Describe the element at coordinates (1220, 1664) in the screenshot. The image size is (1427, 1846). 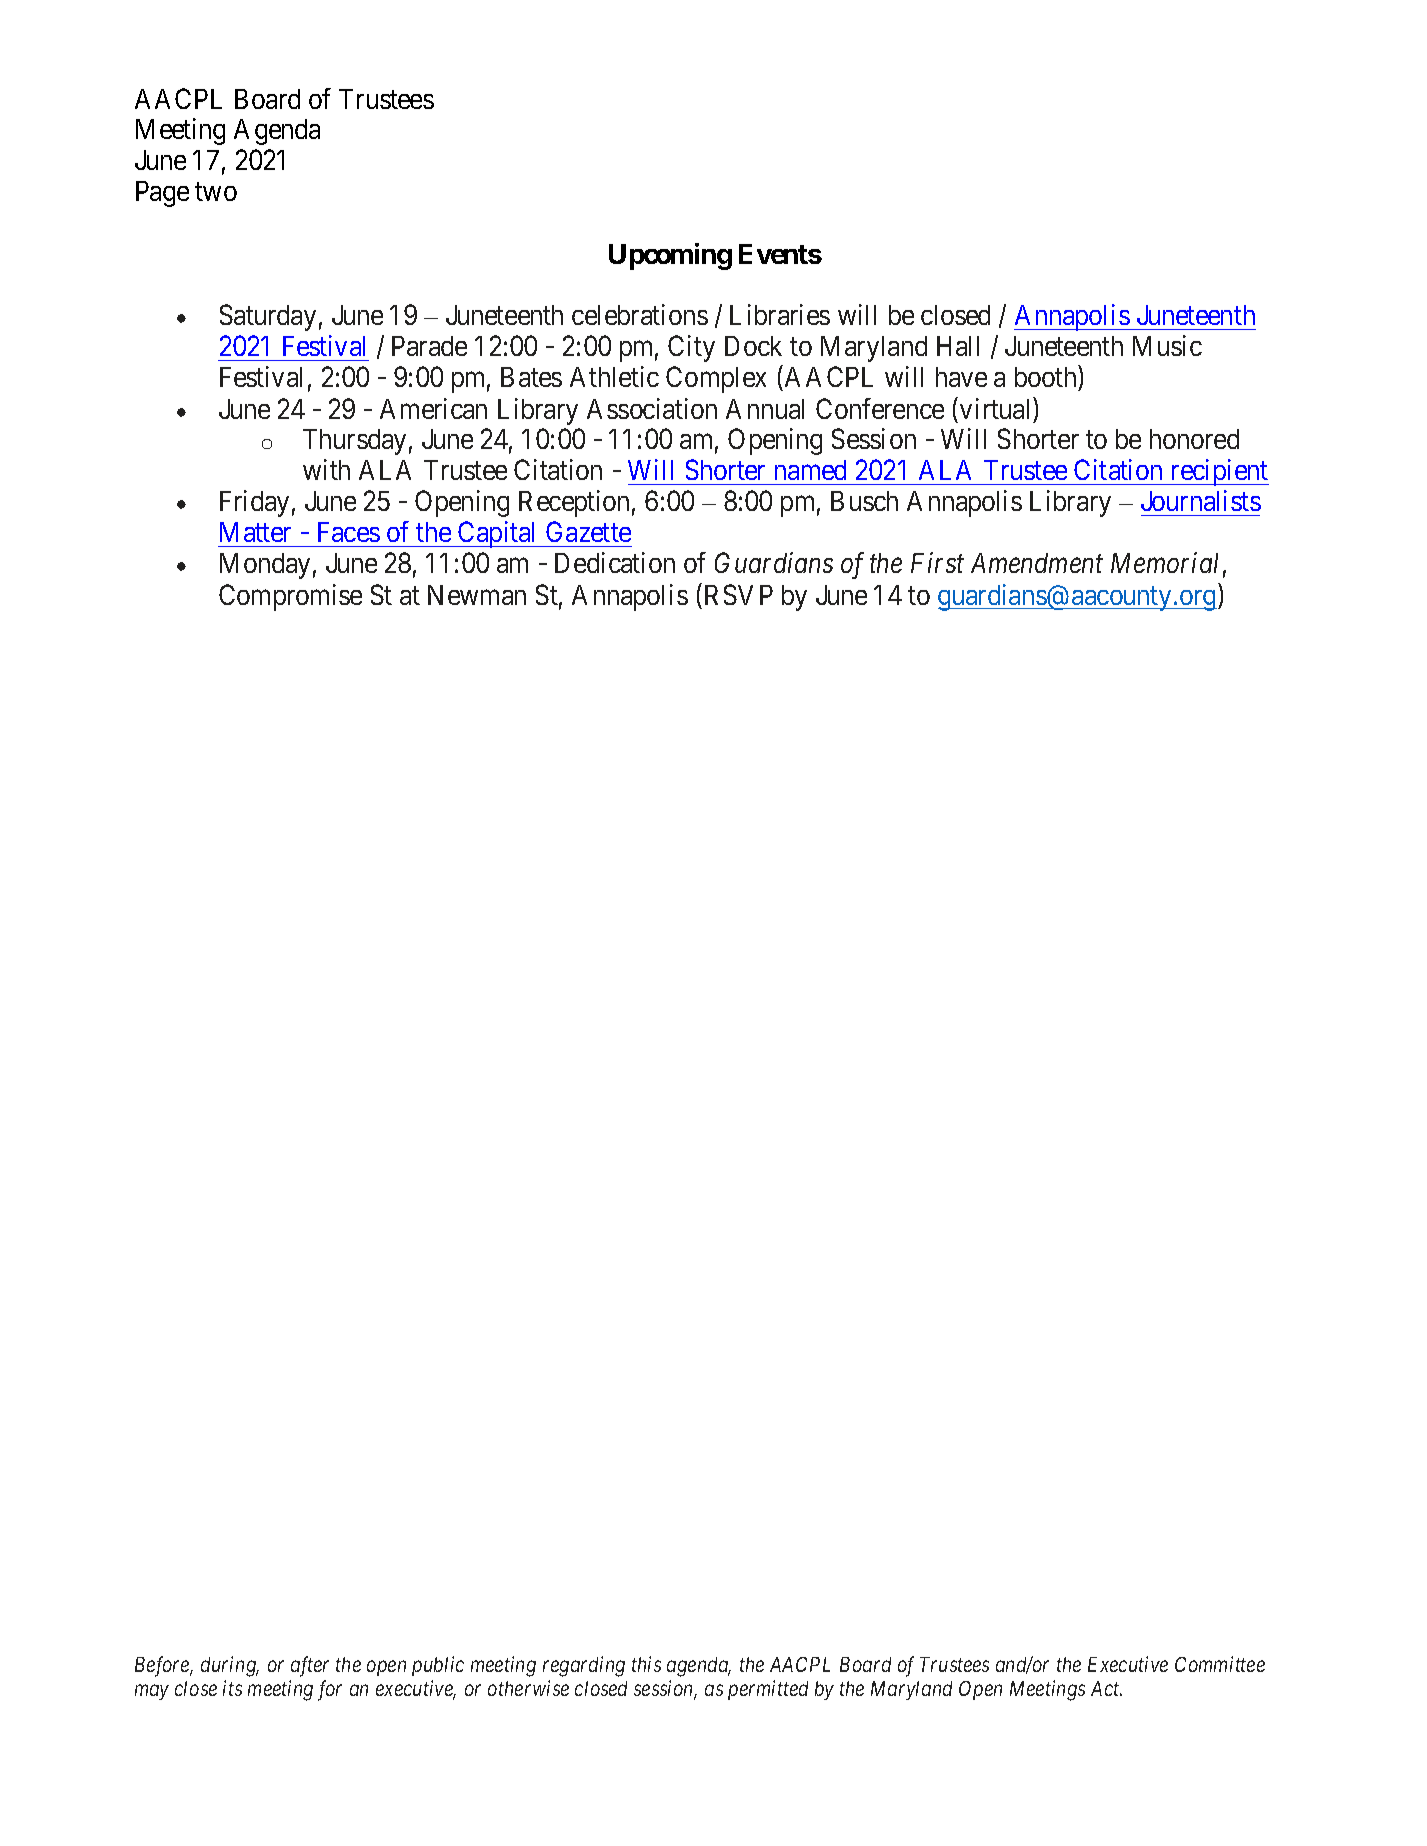
I see `Committee` at that location.
